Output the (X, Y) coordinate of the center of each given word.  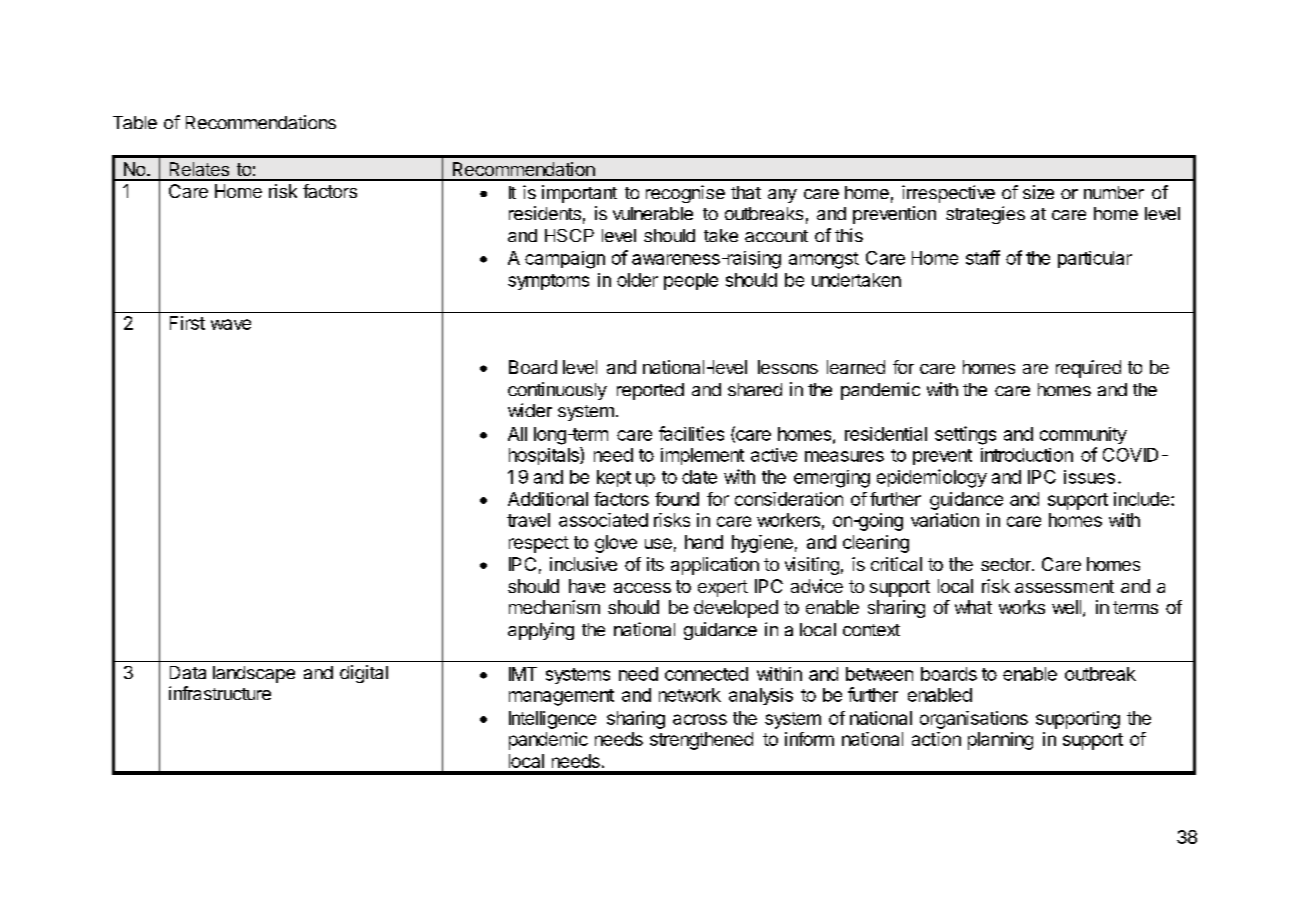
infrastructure (220, 693)
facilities (691, 433)
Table (135, 122)
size (1038, 192)
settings (965, 435)
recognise (685, 194)
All (517, 434)
